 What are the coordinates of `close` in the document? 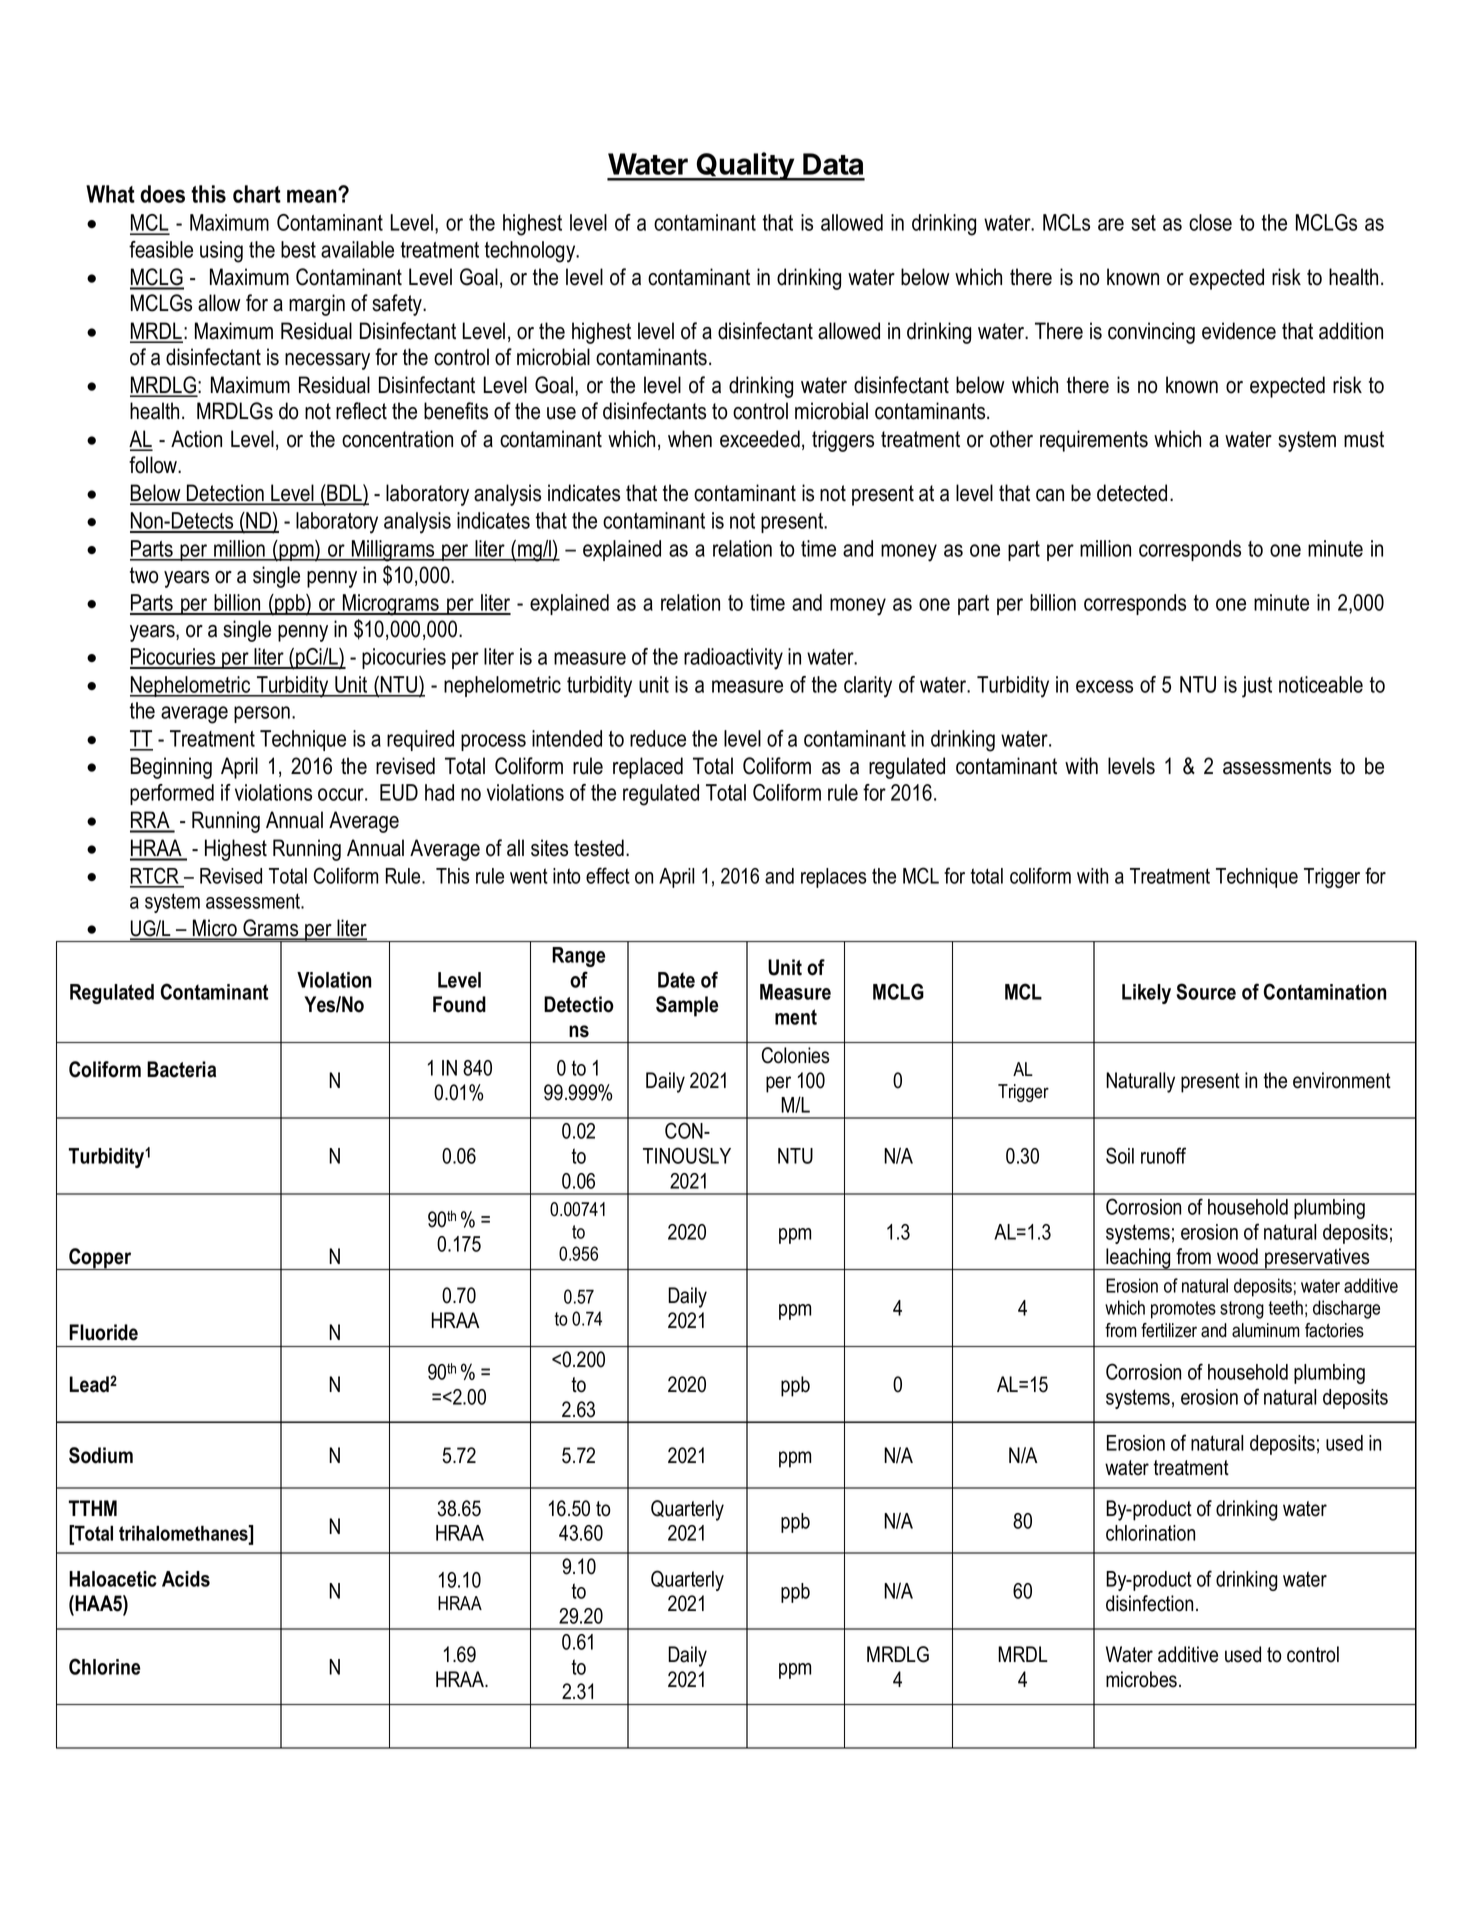 It's located at (1210, 222).
